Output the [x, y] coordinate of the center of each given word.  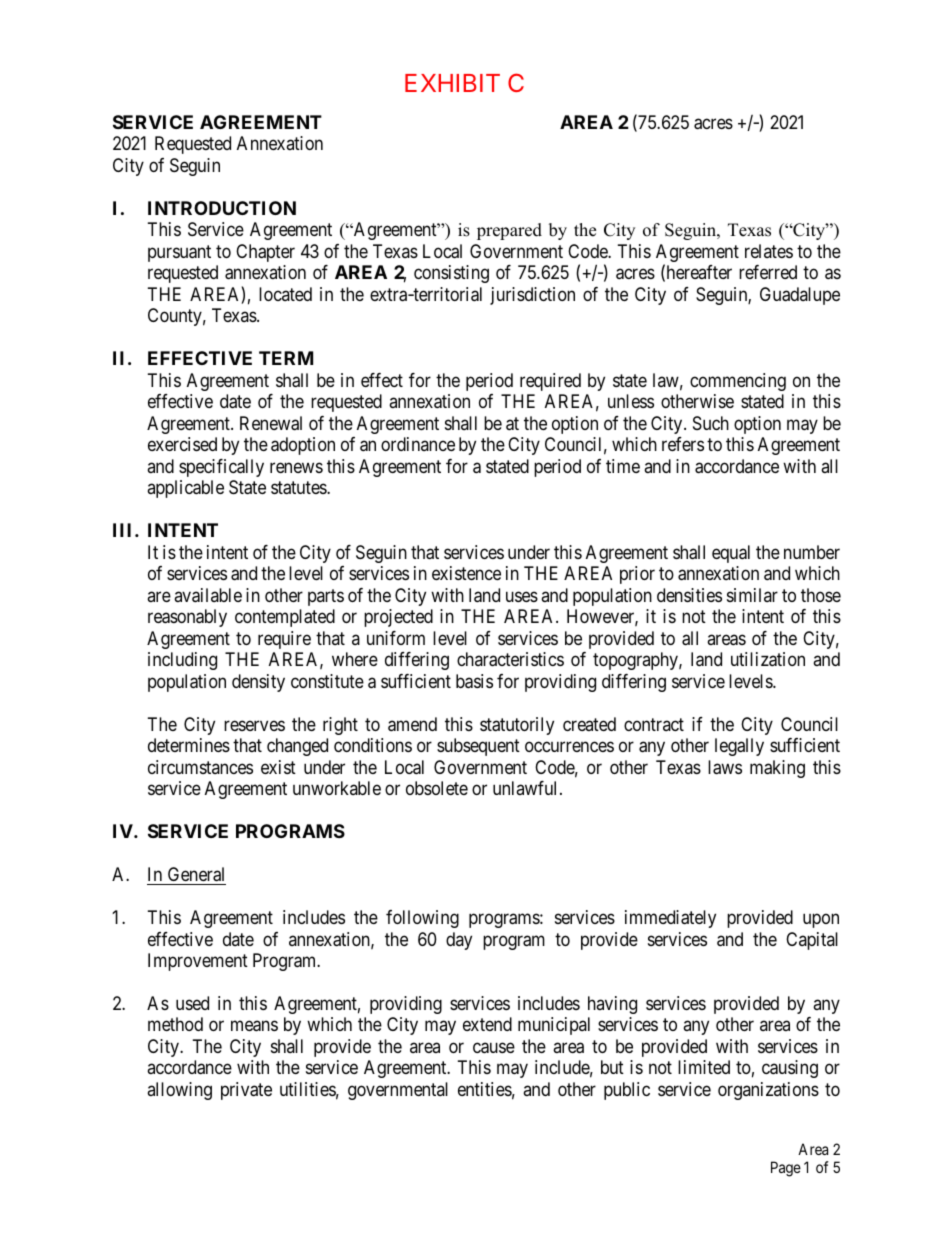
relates [769, 251]
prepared [509, 231]
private [246, 1091]
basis [474, 681]
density [258, 683]
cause [494, 1048]
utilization [768, 659]
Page [786, 1169]
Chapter [265, 253]
